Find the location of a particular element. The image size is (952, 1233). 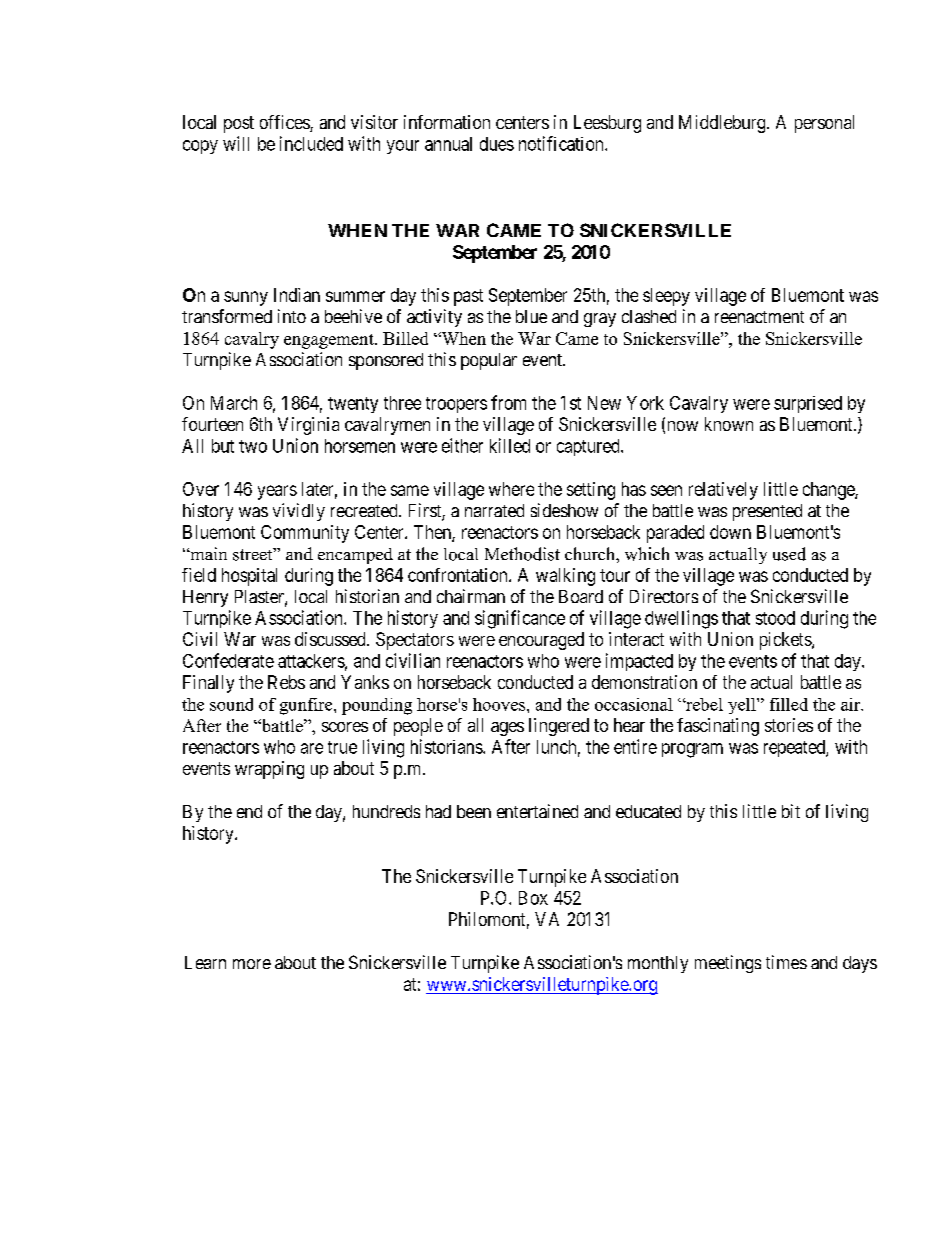

included is located at coordinates (311, 143).
